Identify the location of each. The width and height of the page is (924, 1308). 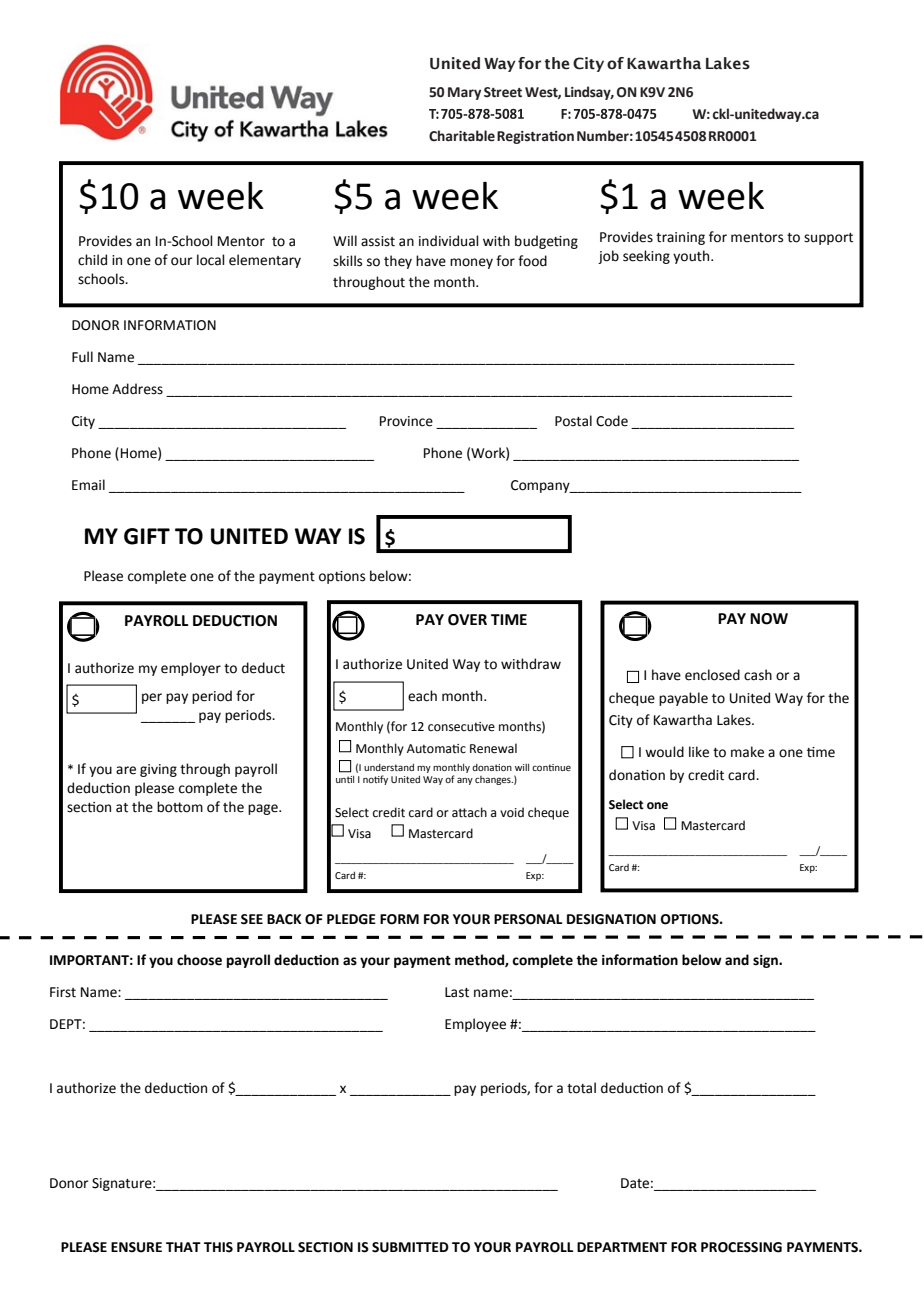
(422, 696).
